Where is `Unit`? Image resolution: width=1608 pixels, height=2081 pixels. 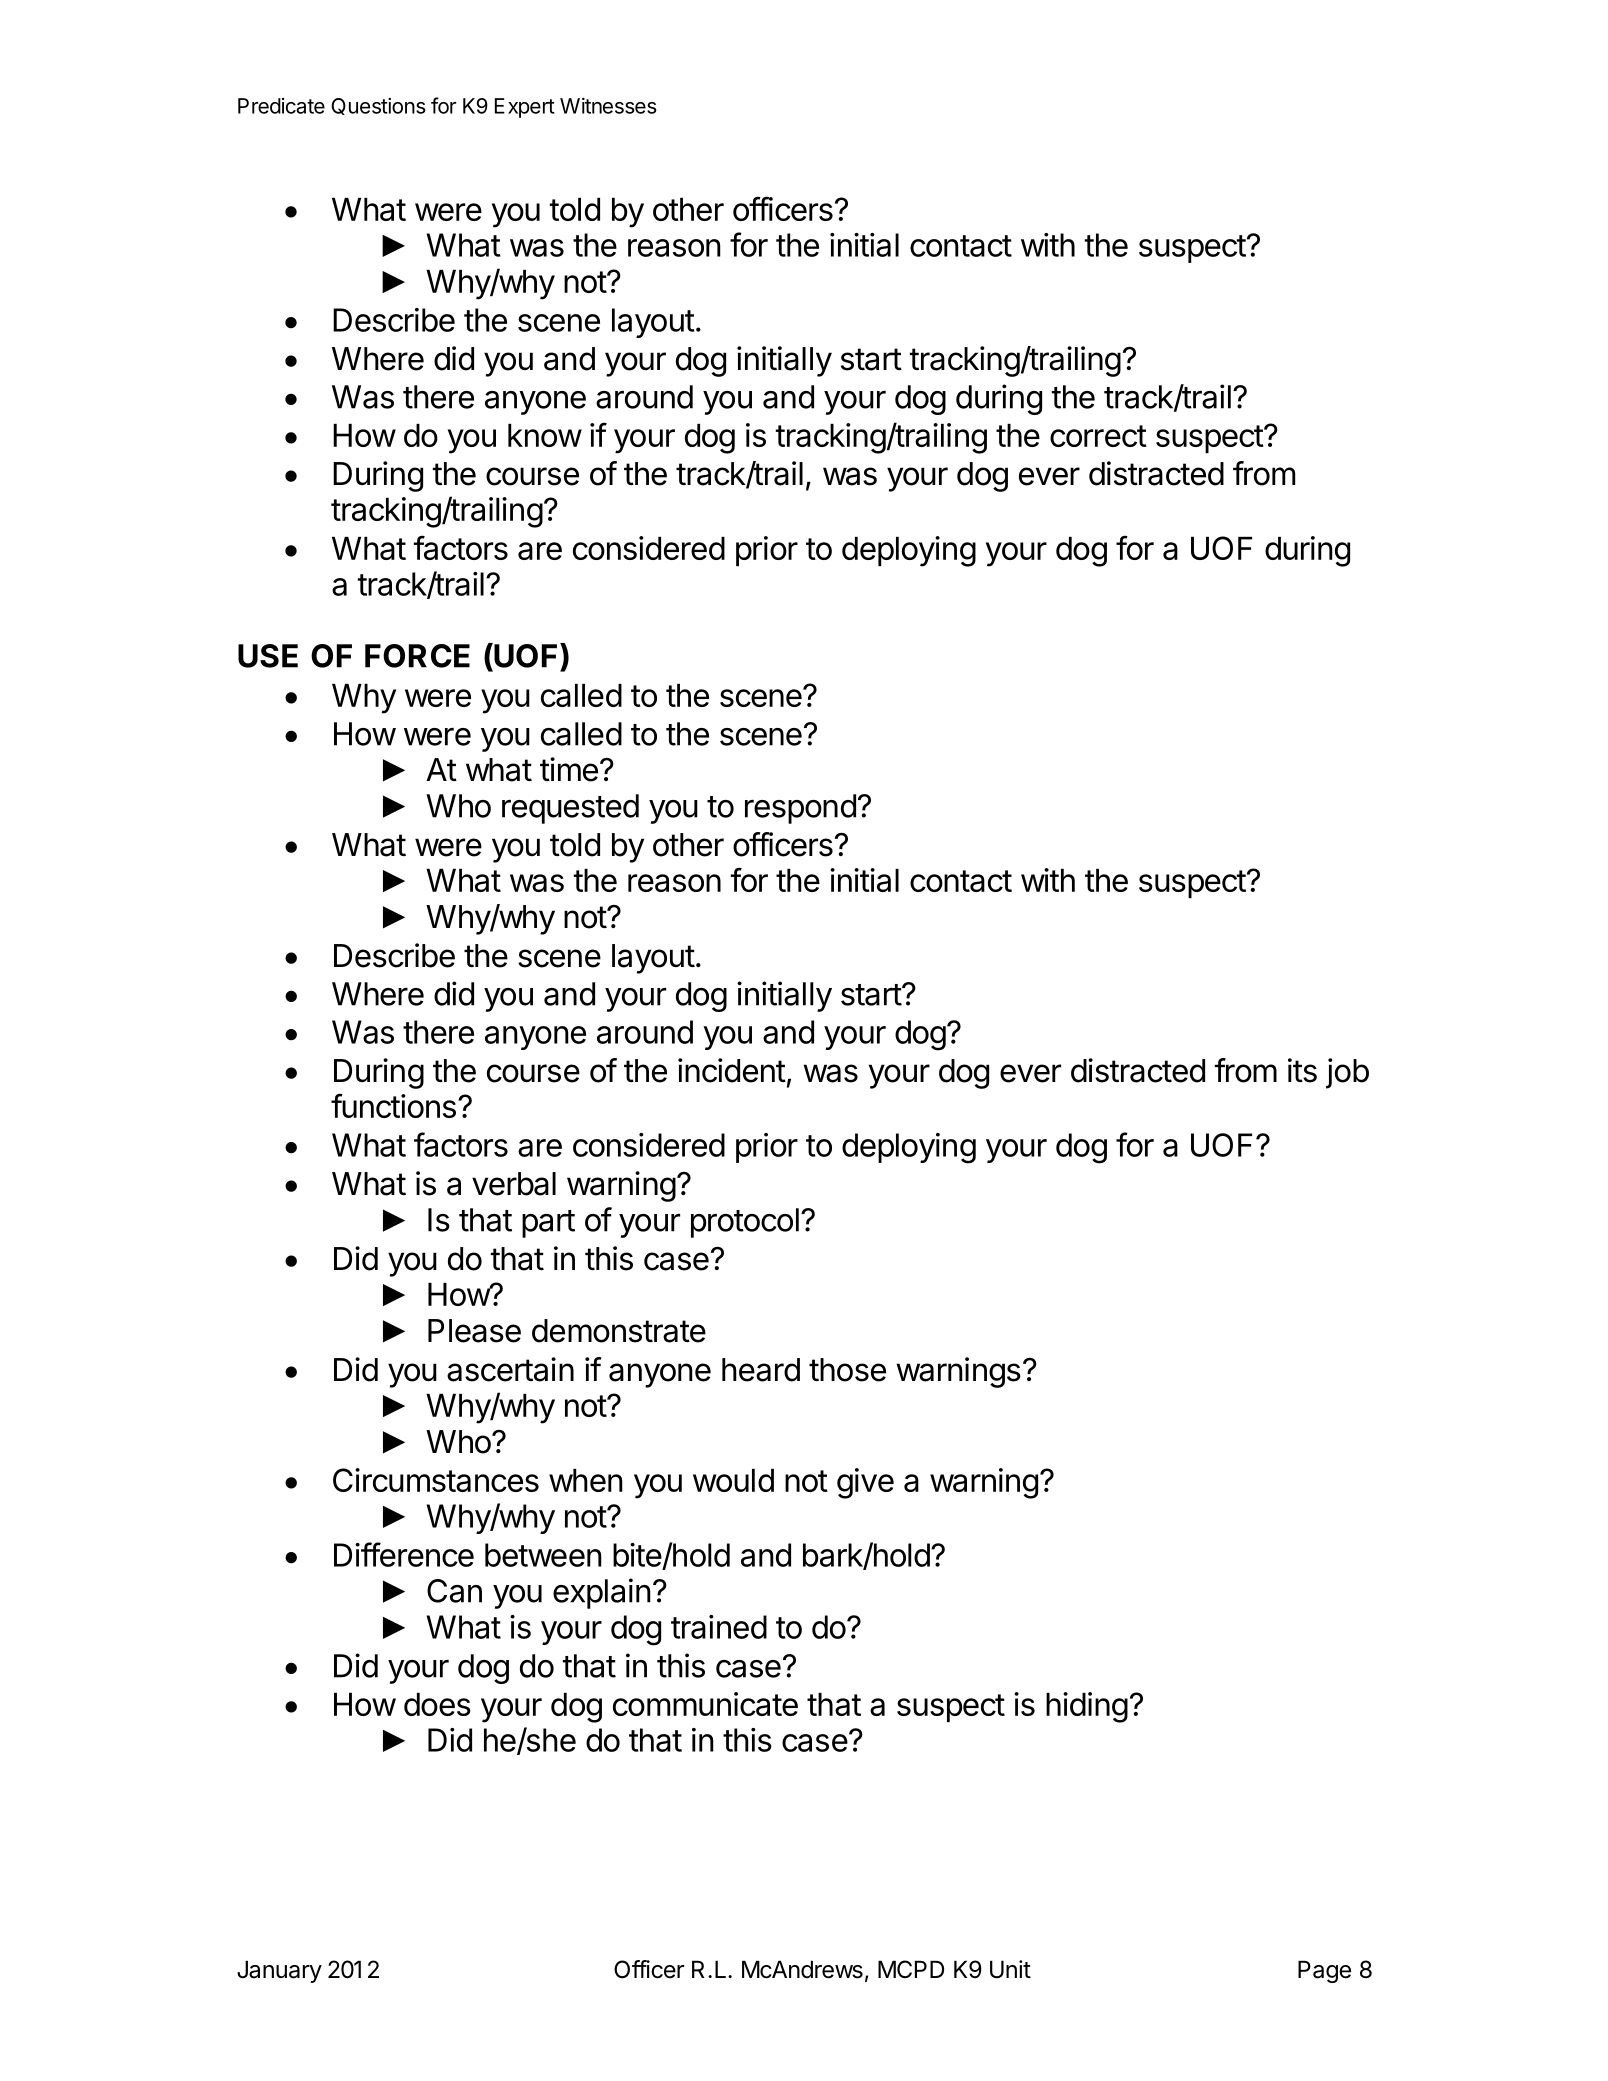
Unit is located at coordinates (1010, 1969).
